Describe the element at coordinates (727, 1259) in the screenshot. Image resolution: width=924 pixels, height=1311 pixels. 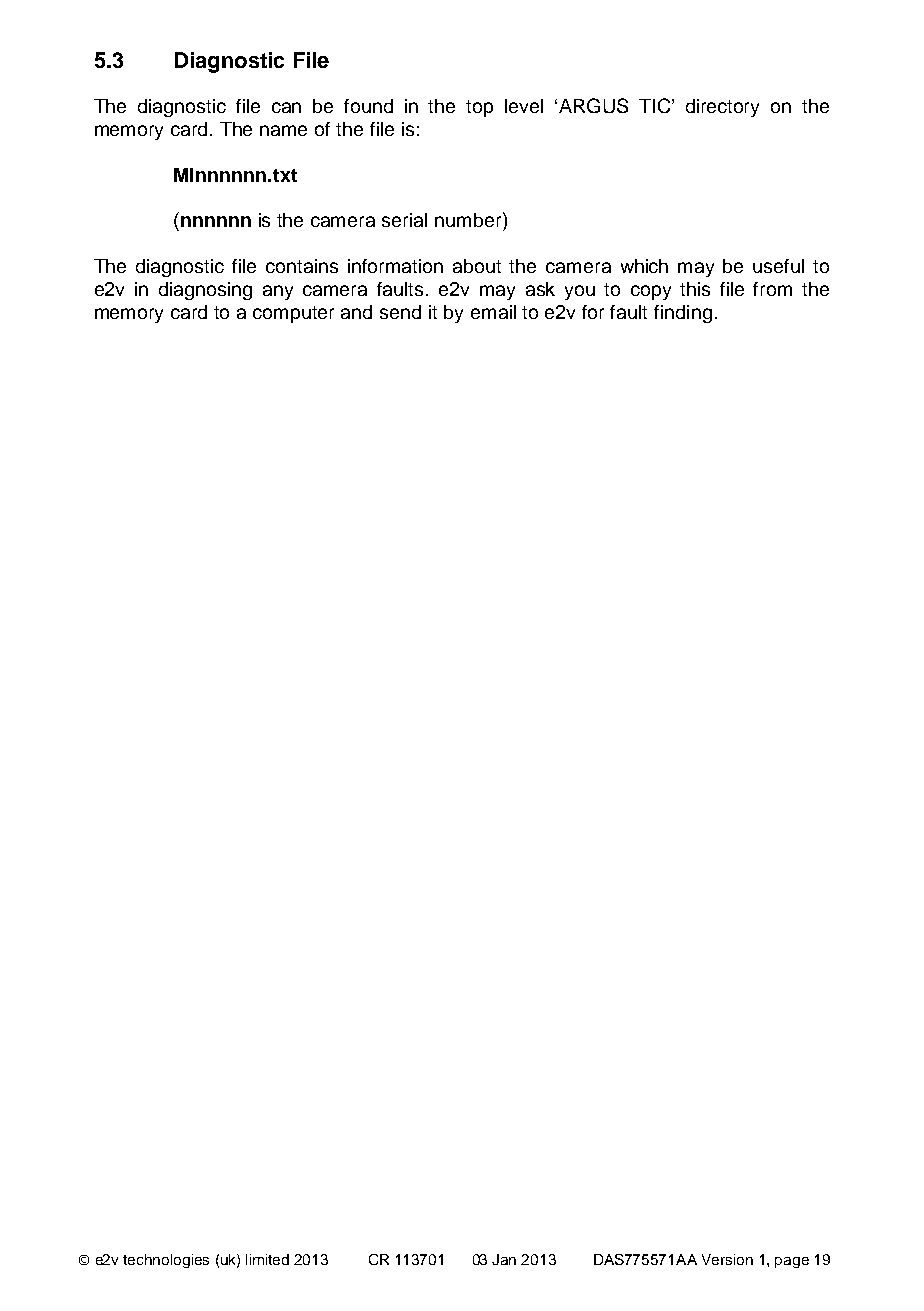
I see `Version` at that location.
